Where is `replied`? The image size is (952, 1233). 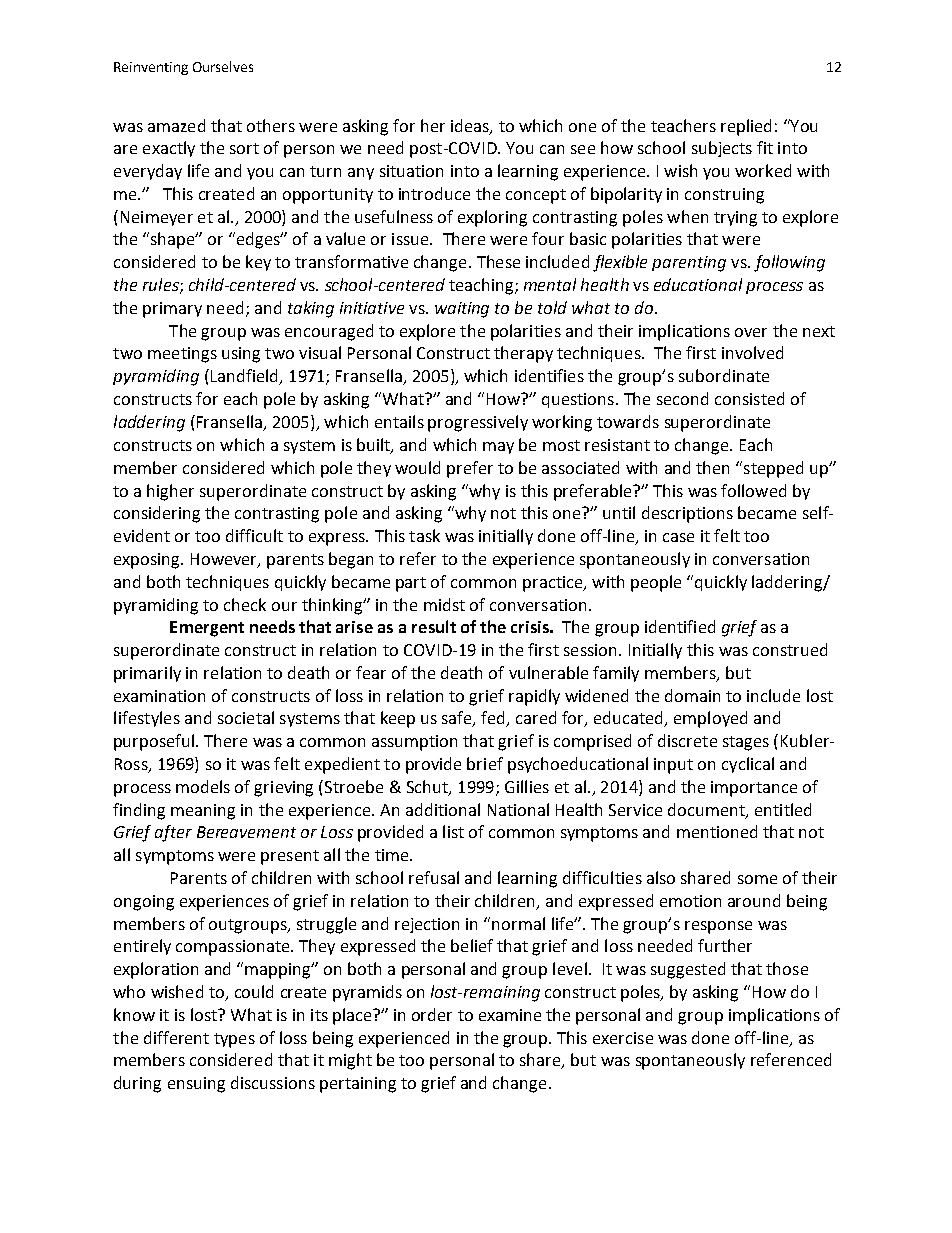
replied is located at coordinates (746, 127).
